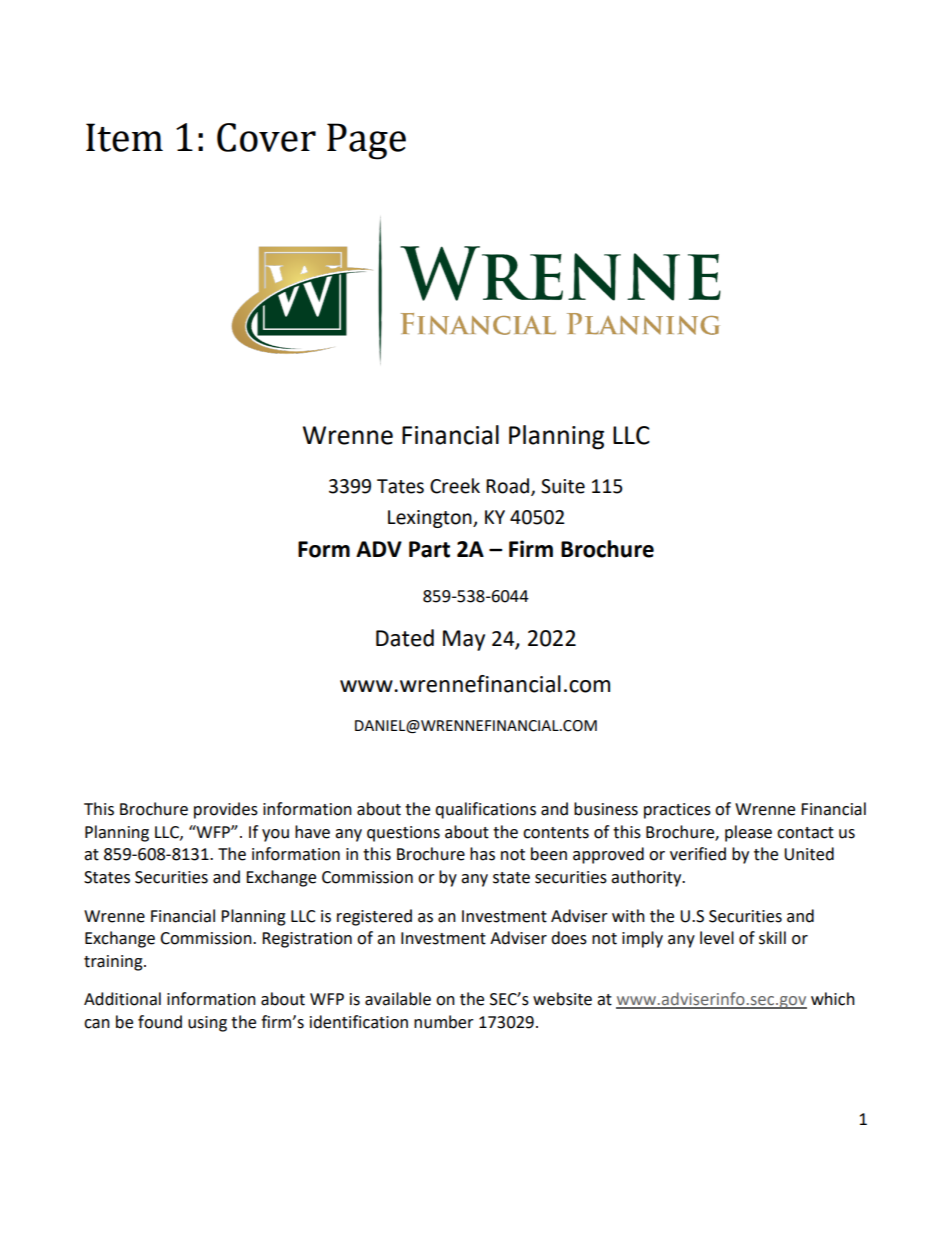  Describe the element at coordinates (160, 1022) in the image. I see `found` at that location.
